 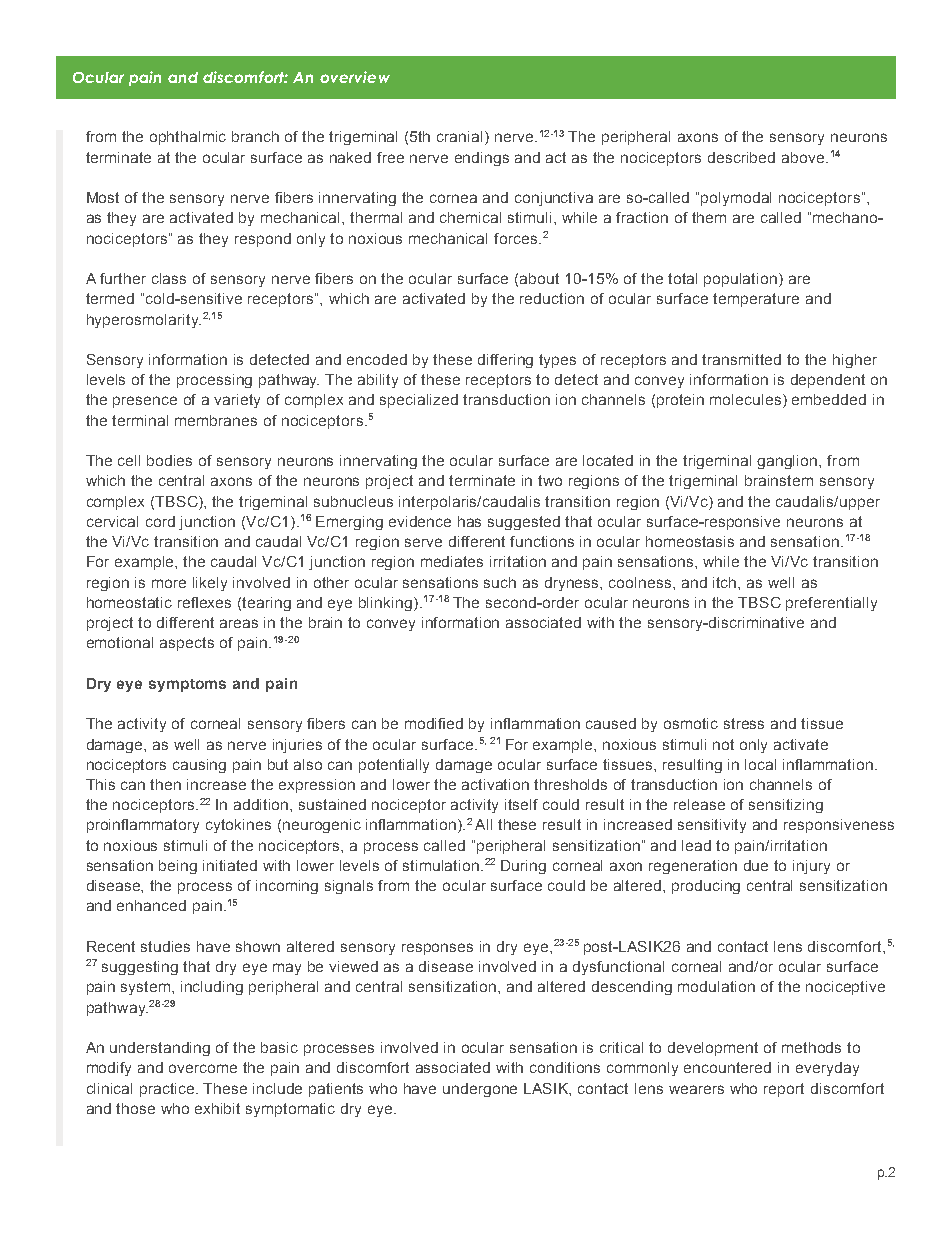 What do you see at coordinates (726, 582) in the screenshot?
I see `itch` at bounding box center [726, 582].
